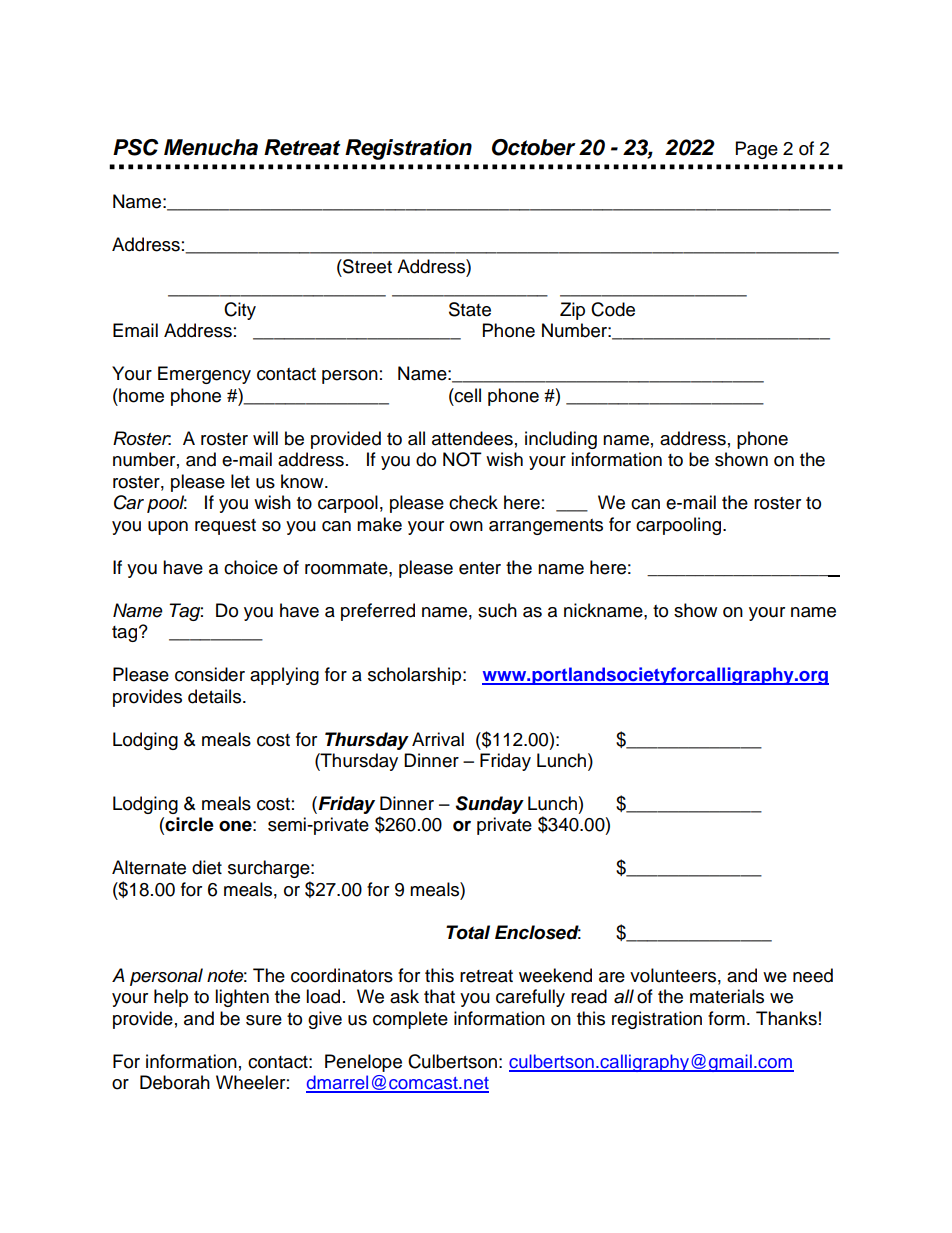 The width and height of the image is (952, 1233). Describe the element at coordinates (204, 375) in the image. I see `Emergency` at that location.
